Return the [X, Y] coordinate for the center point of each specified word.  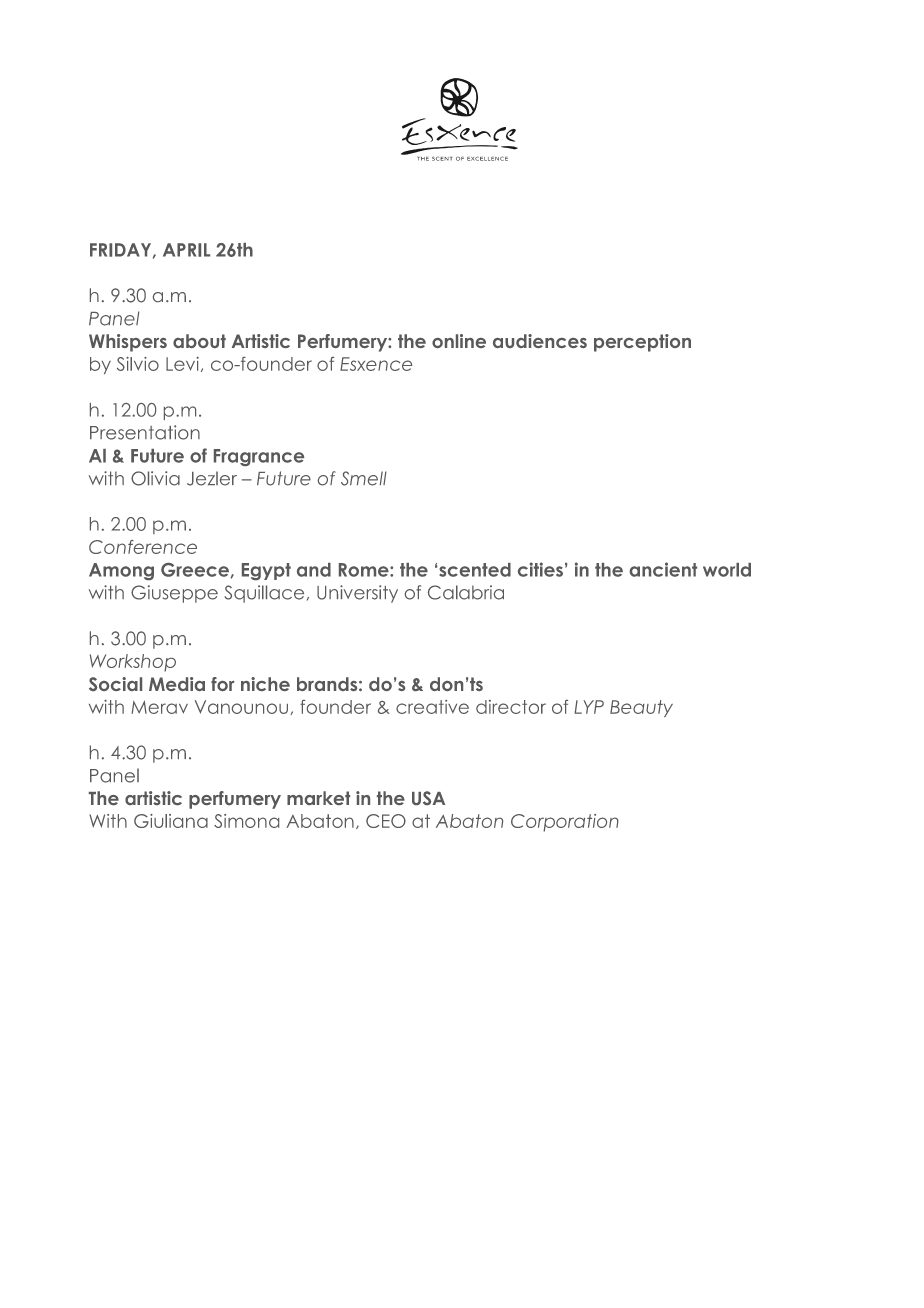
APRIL [186, 250]
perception [642, 343]
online [459, 341]
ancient [663, 569]
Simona [246, 821]
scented [475, 570]
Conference [143, 547]
